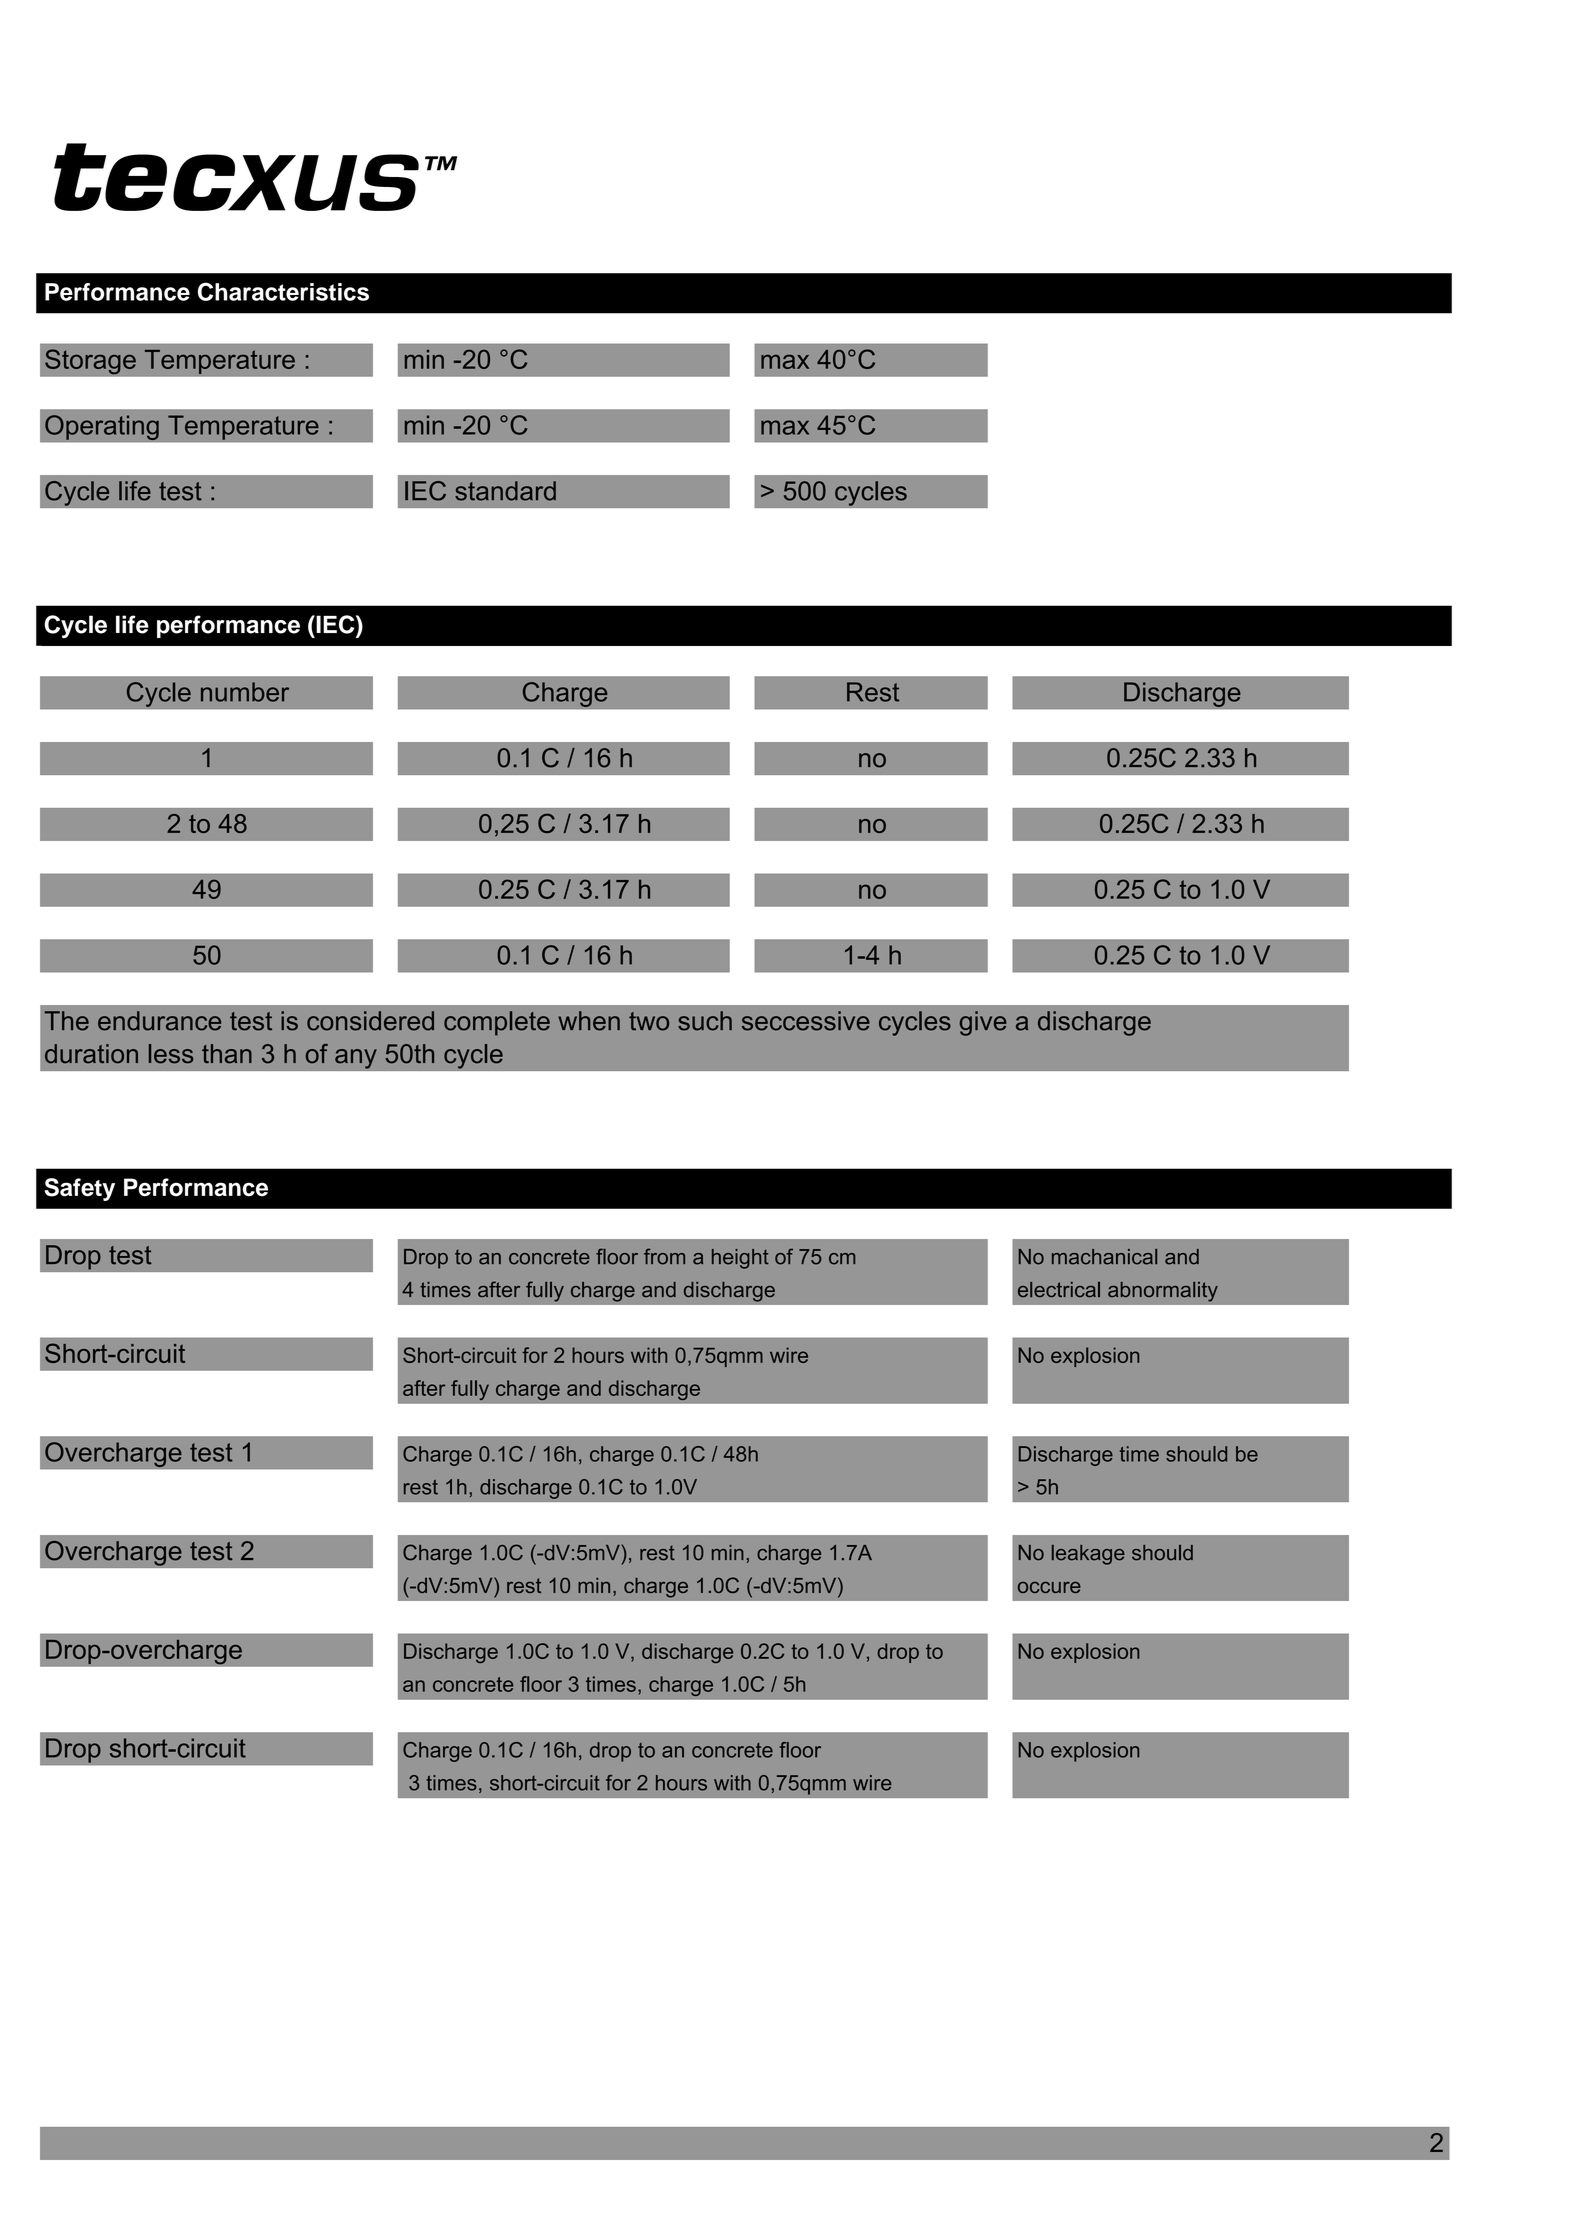 The height and width of the document is (2240, 1584). Describe the element at coordinates (589, 1021) in the document. I see `when` at that location.
